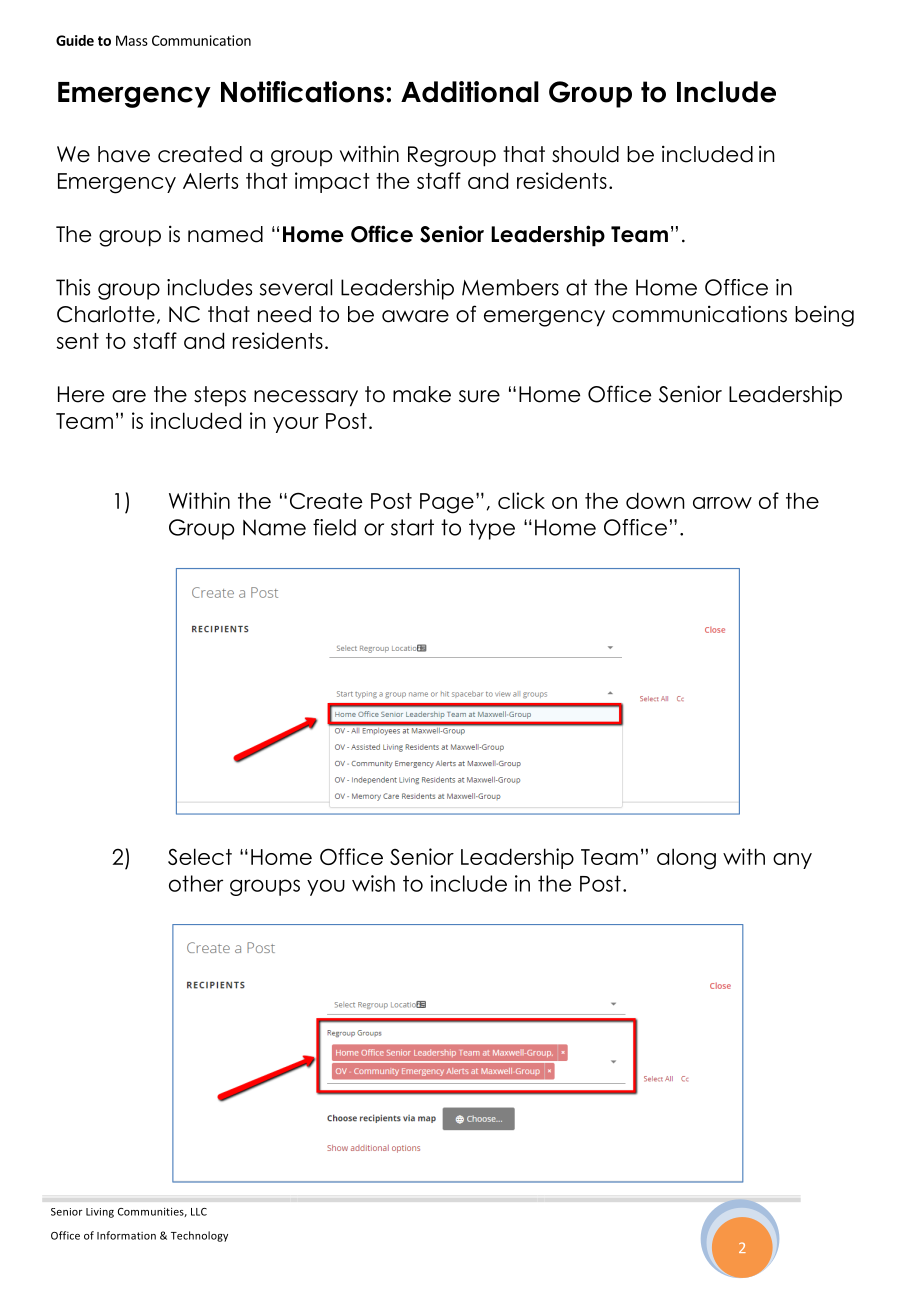  I want to click on wish, so click(373, 883).
